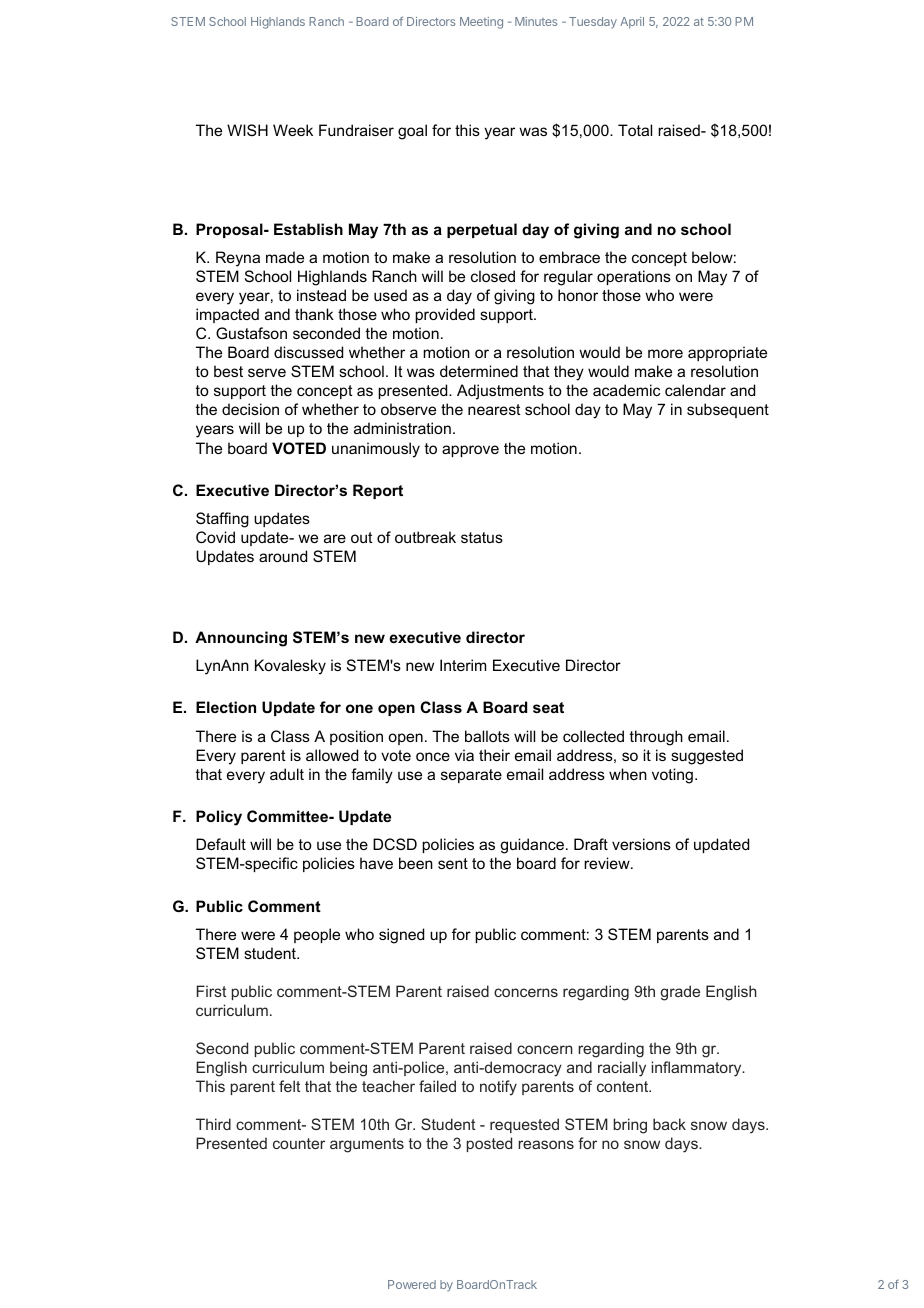 The height and width of the page is (1308, 924). Describe the element at coordinates (665, 353) in the page. I see `more` at that location.
